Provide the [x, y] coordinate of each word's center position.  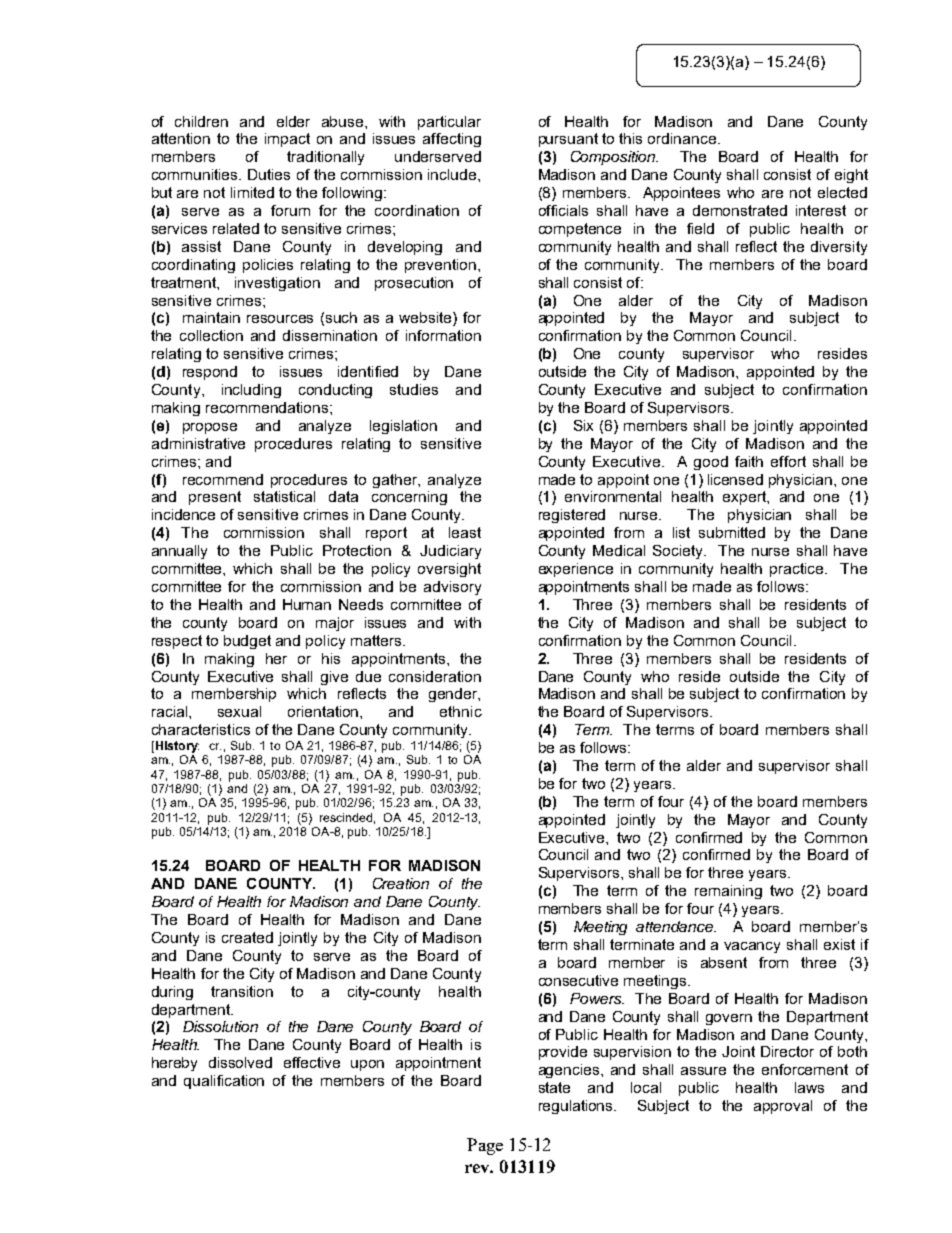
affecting [452, 140]
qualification [224, 1082]
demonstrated [740, 210]
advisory [452, 588]
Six [583, 425]
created [247, 937]
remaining [728, 892]
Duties [269, 174]
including [251, 391]
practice [798, 570]
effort [788, 461]
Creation [401, 883]
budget [247, 642]
